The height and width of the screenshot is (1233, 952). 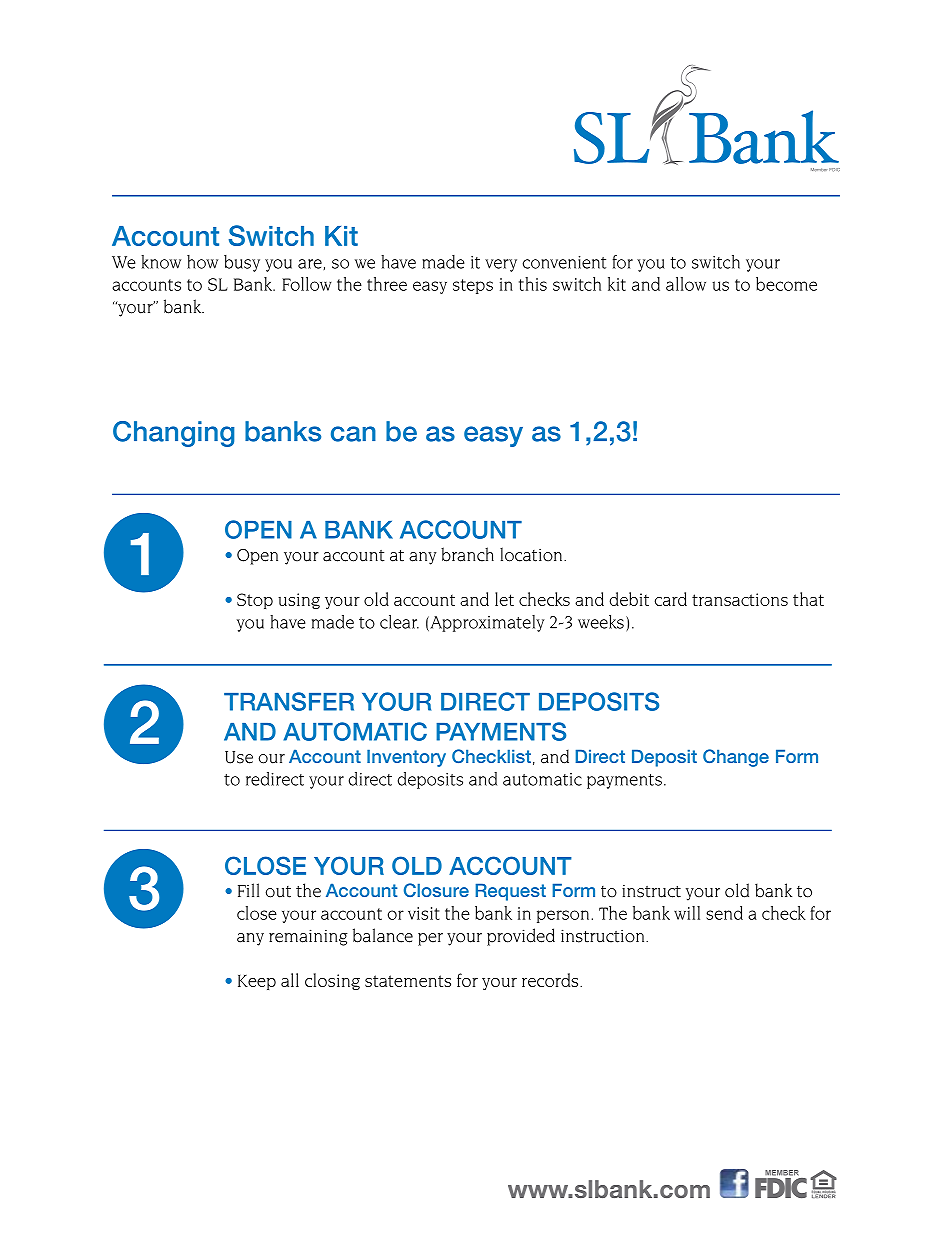 What do you see at coordinates (406, 758) in the screenshot?
I see `Inventory` at bounding box center [406, 758].
